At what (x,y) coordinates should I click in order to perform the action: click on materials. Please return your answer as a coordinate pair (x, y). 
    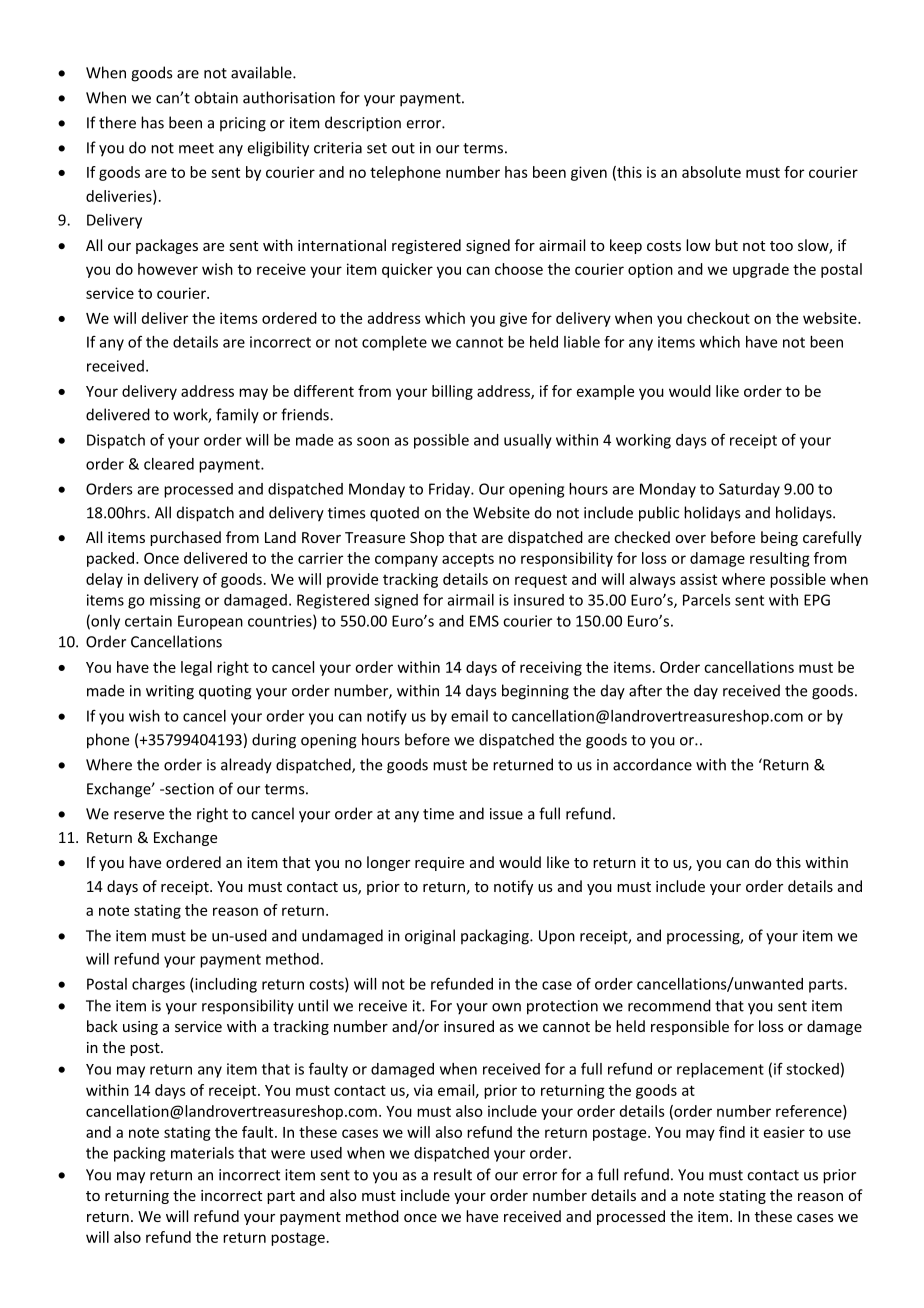
    Looking at the image, I should click on (202, 1153).
